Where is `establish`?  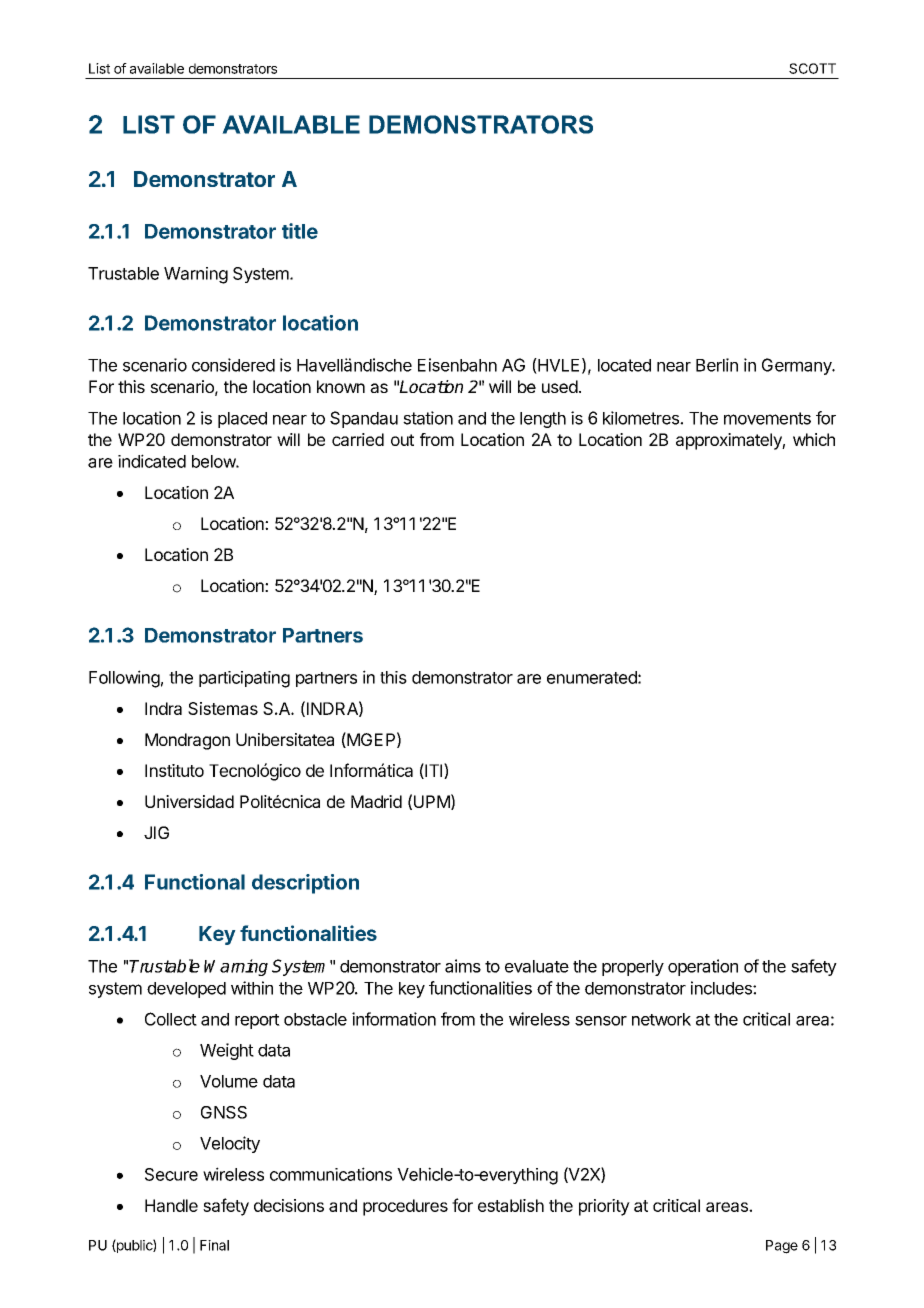
establish is located at coordinates (511, 1205).
